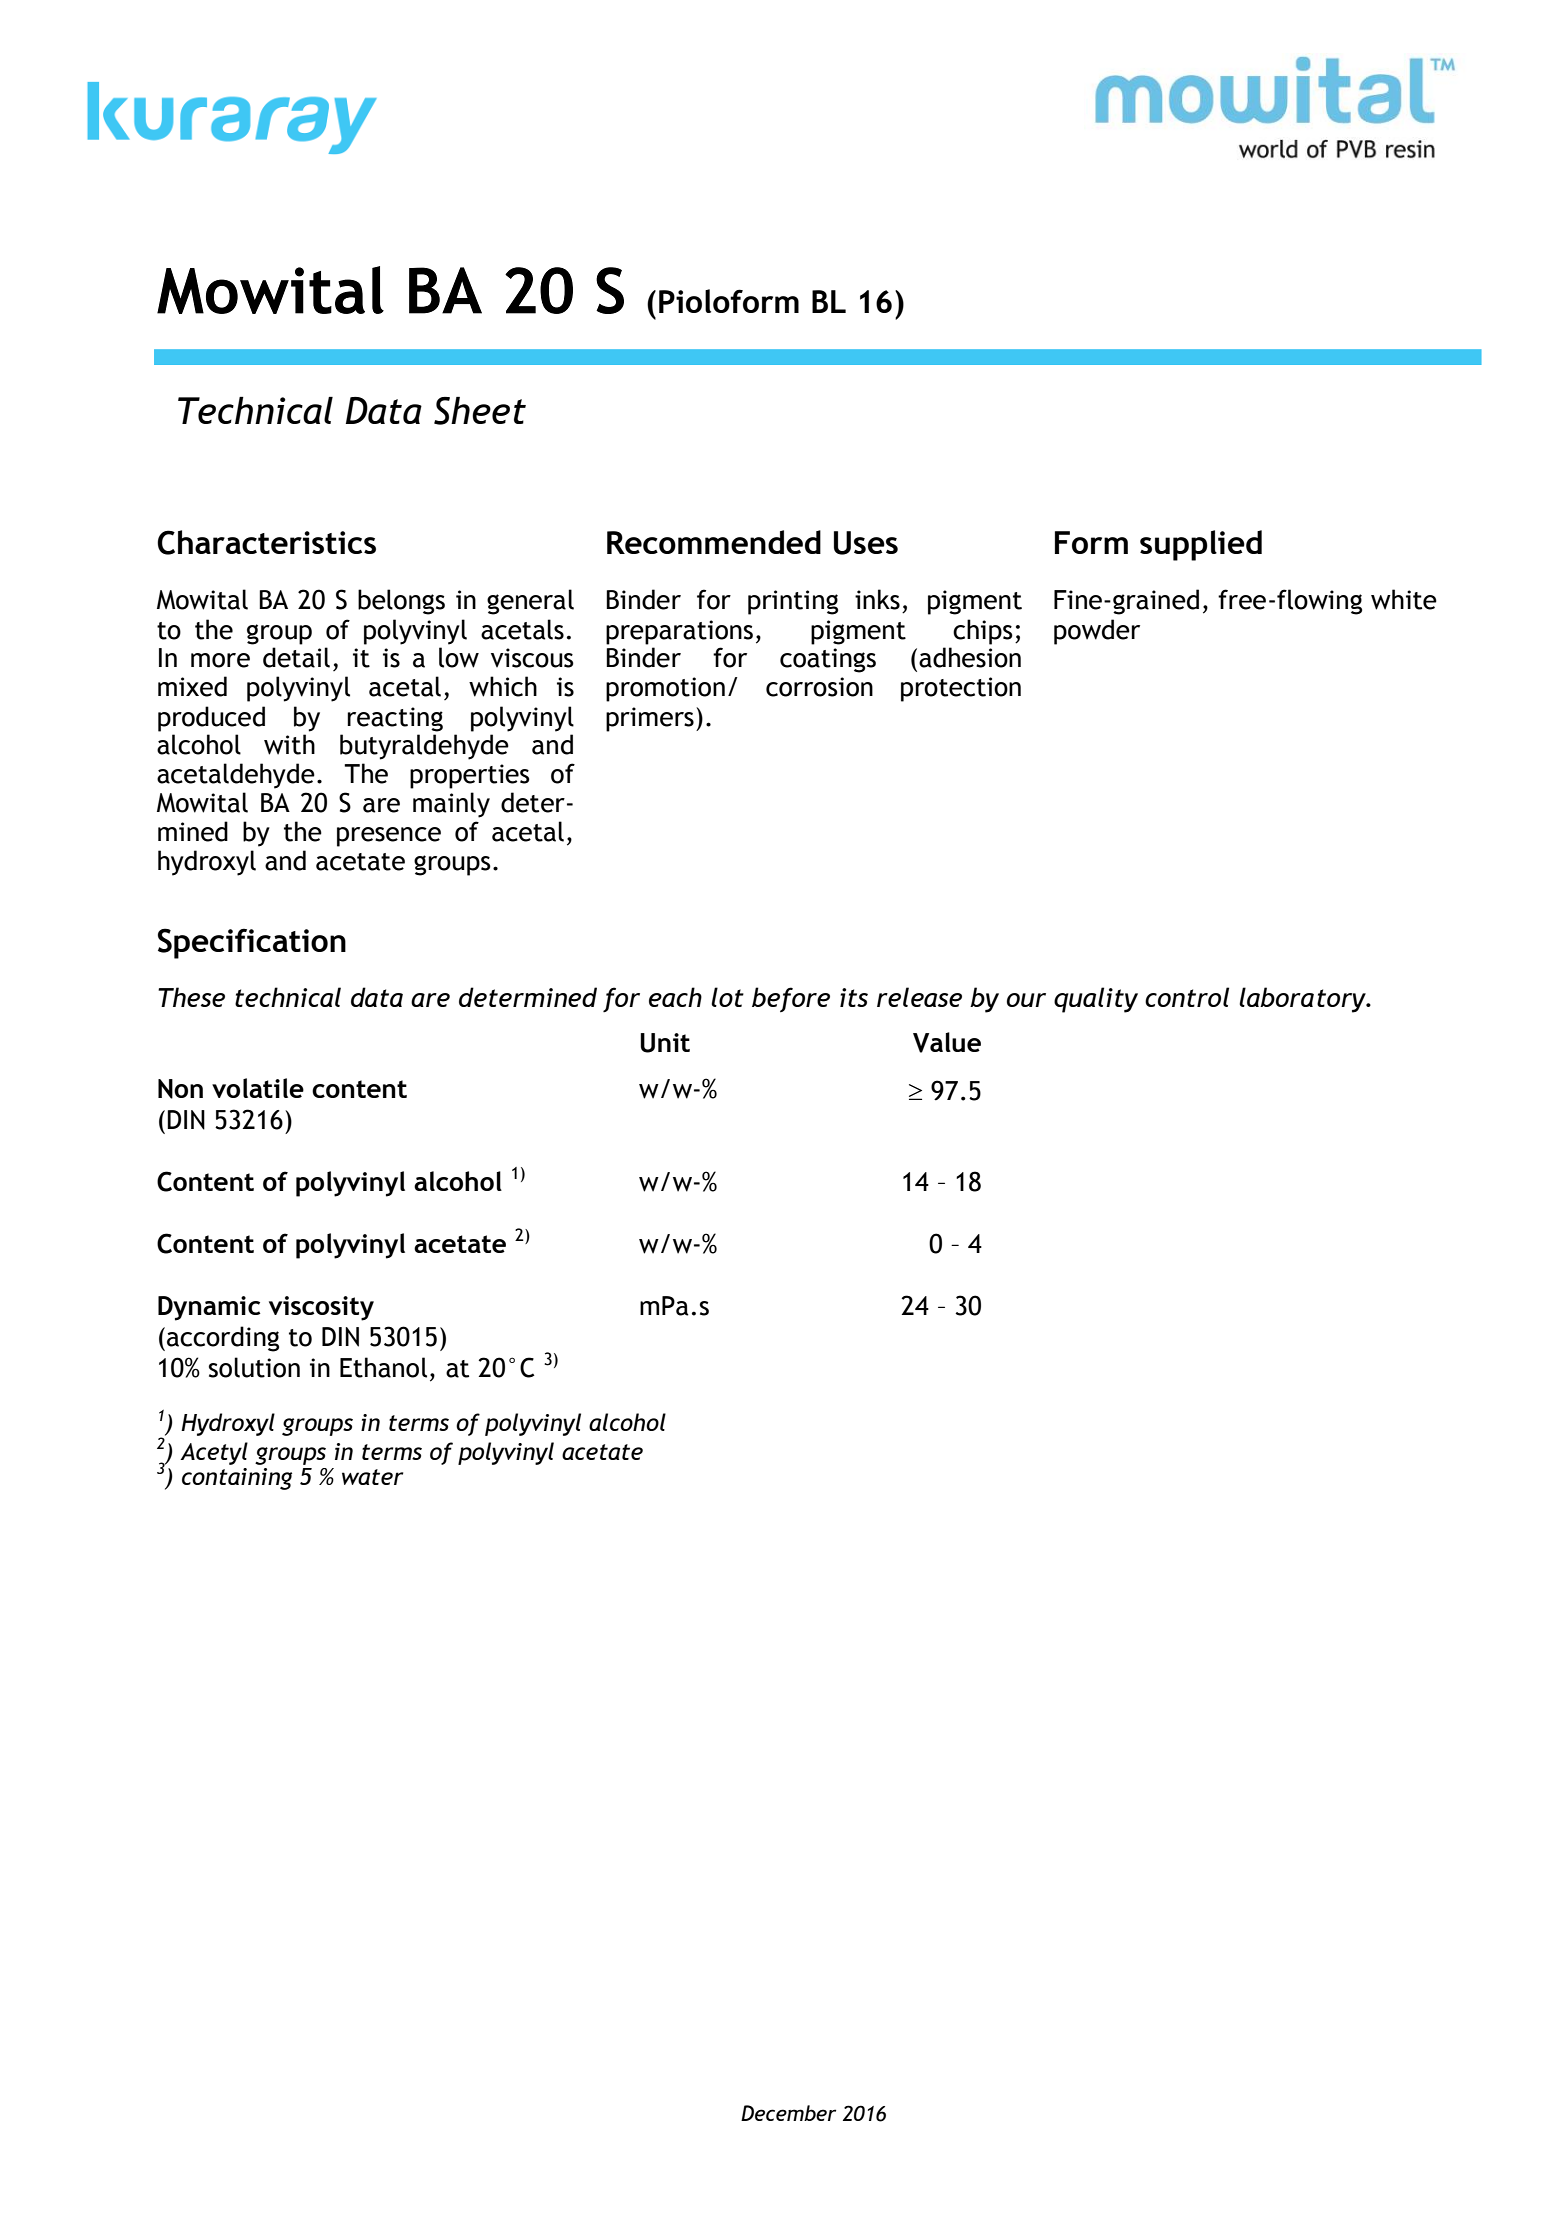  Describe the element at coordinates (866, 543) in the screenshot. I see `Uses` at that location.
